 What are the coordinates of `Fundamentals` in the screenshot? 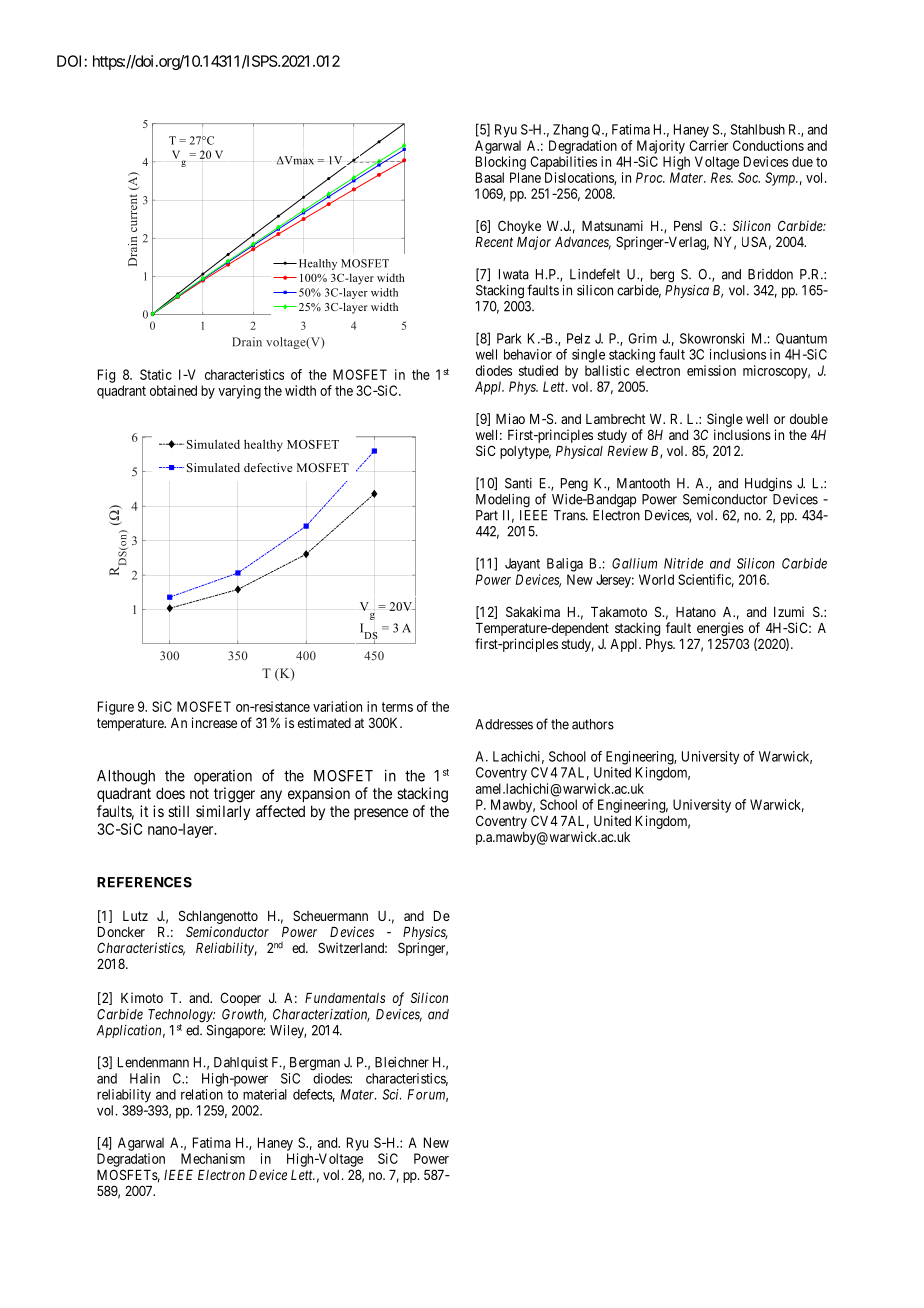 It's located at (345, 998).
